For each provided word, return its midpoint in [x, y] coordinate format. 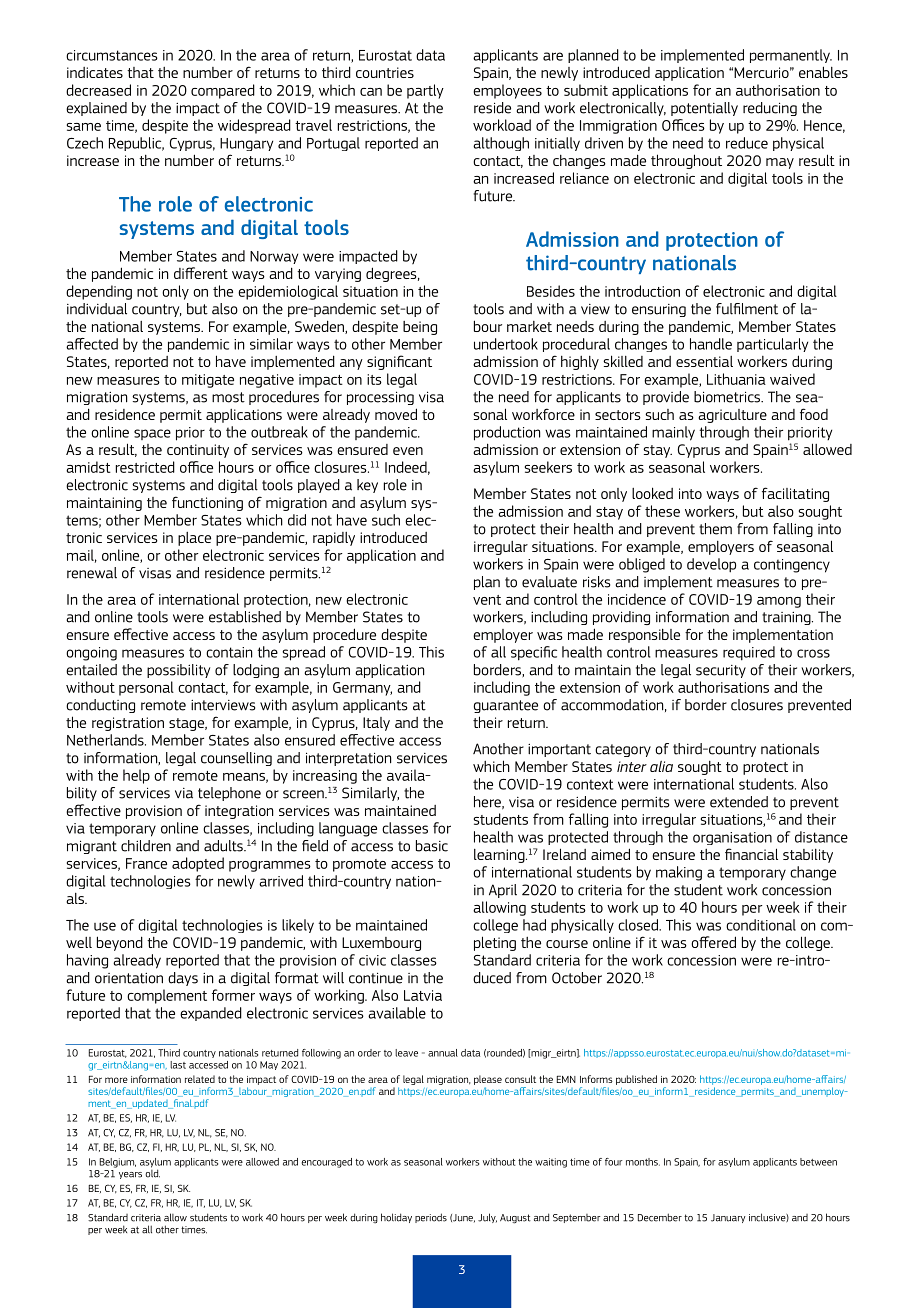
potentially [704, 109]
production [507, 433]
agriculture [732, 416]
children [146, 846]
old [152, 1172]
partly [425, 91]
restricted [145, 467]
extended [739, 802]
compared [223, 91]
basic [432, 846]
